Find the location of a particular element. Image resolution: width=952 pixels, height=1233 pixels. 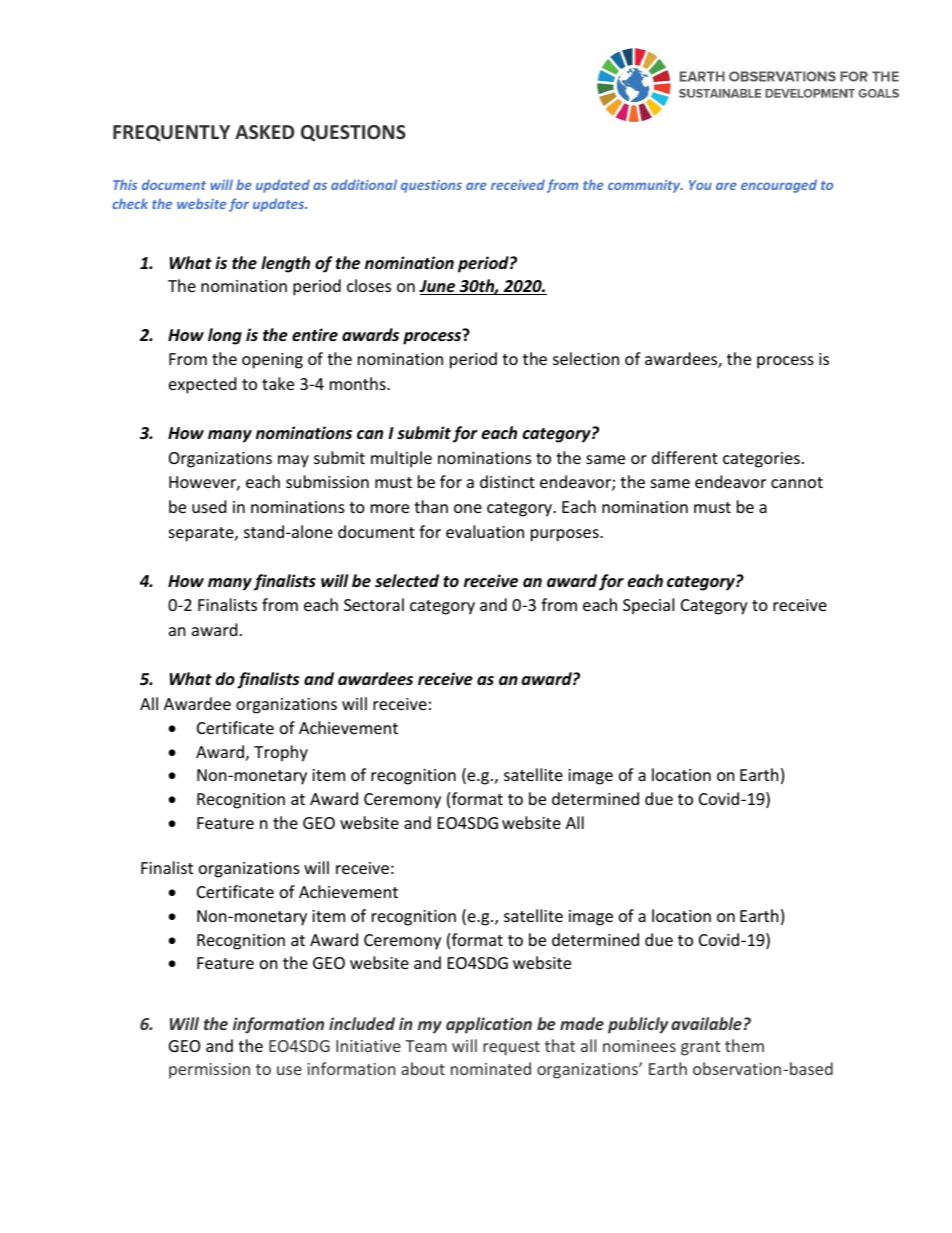

permission is located at coordinates (209, 1071).
